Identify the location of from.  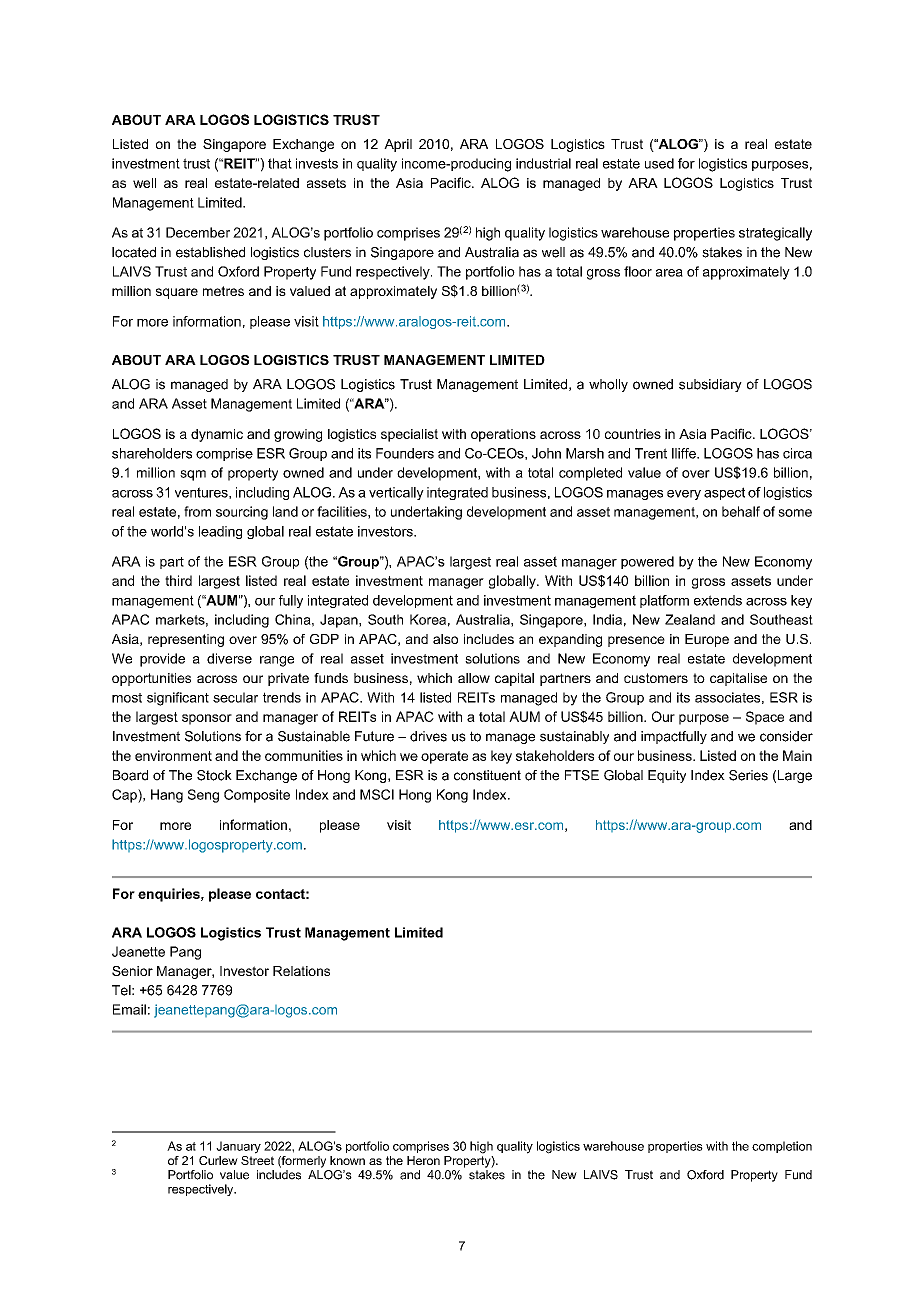
(197, 511).
